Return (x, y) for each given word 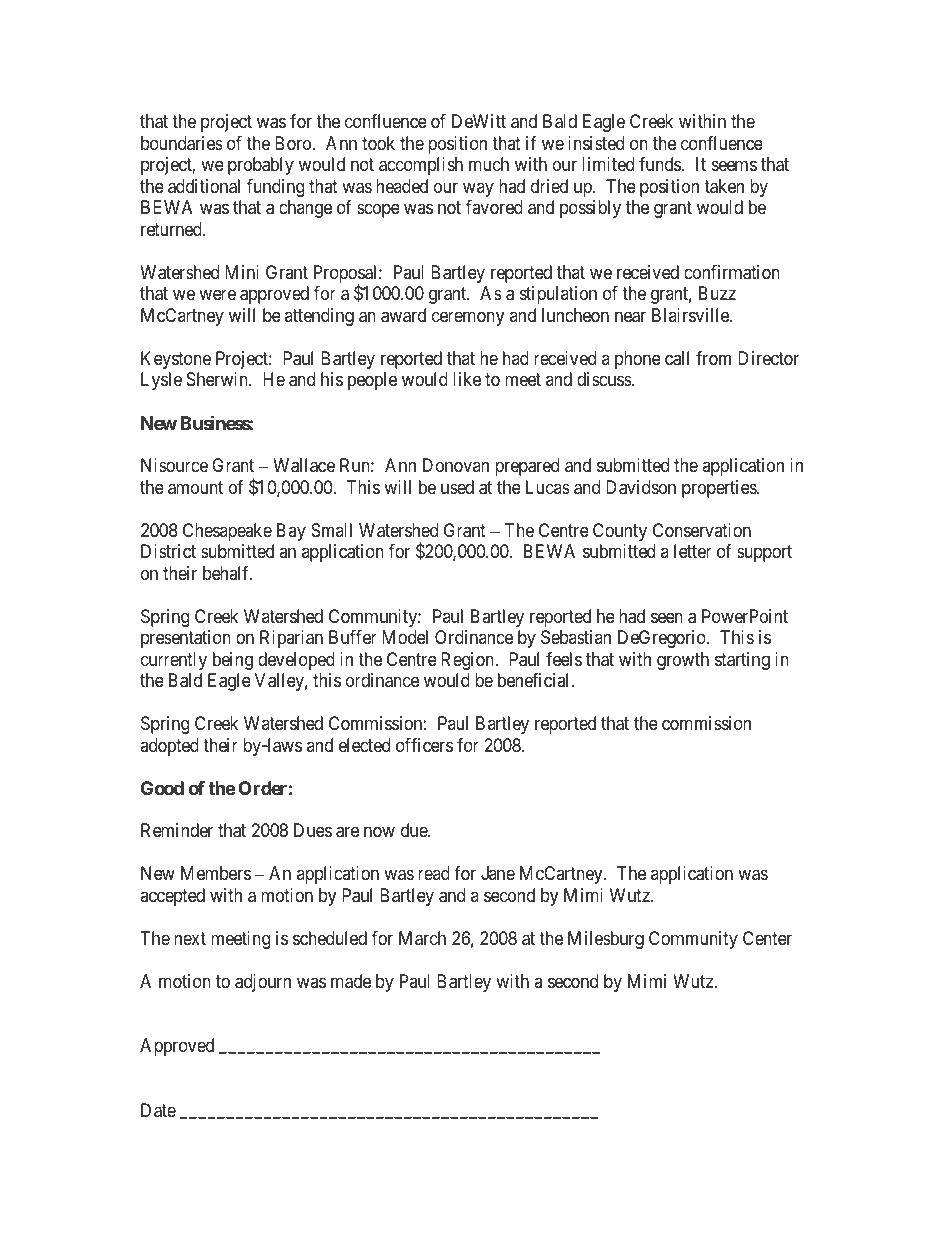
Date (158, 1110)
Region (469, 661)
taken (724, 186)
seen (667, 617)
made (351, 981)
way (478, 189)
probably (261, 166)
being (233, 661)
